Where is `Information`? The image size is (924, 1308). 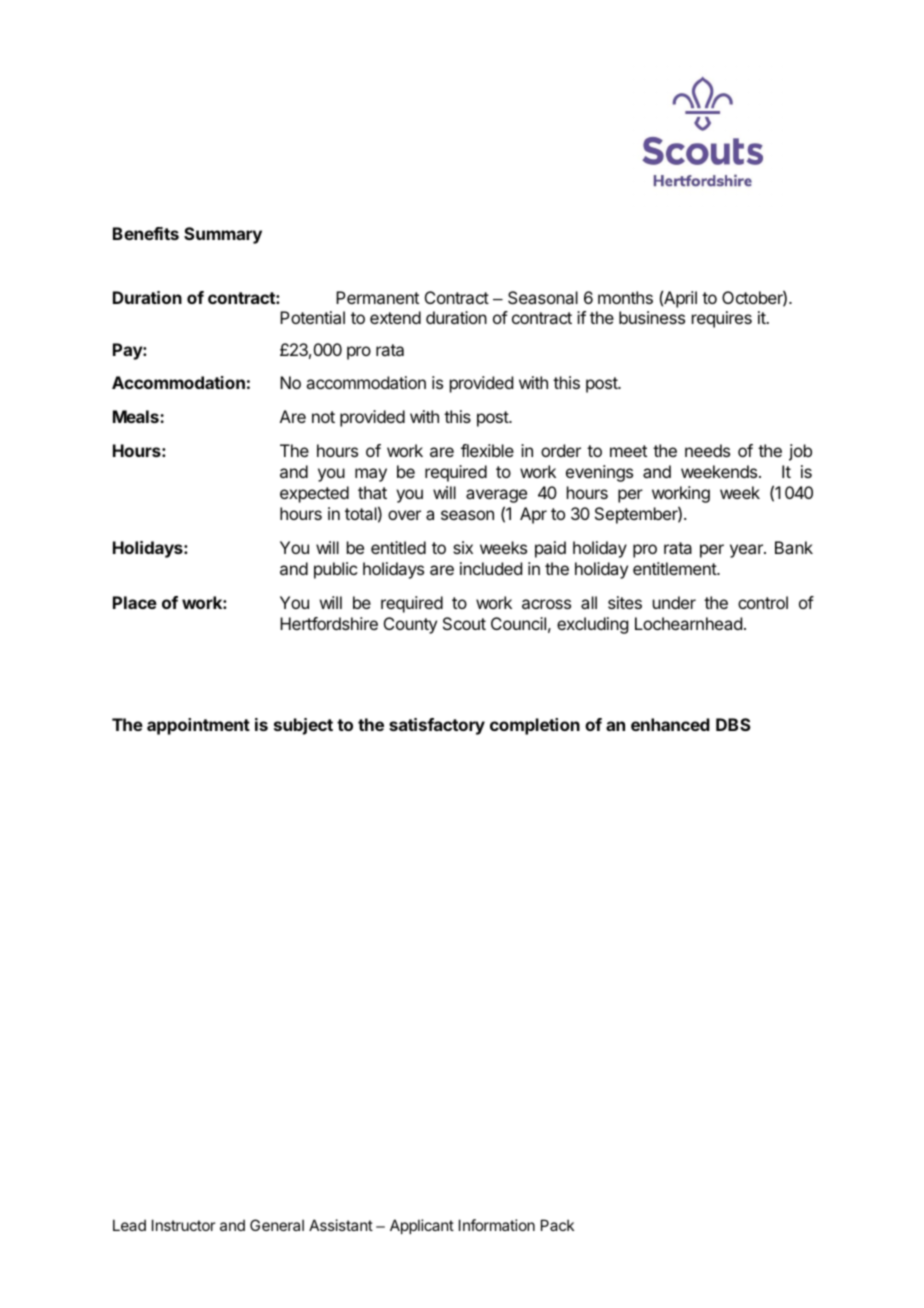 Information is located at coordinates (497, 1225).
